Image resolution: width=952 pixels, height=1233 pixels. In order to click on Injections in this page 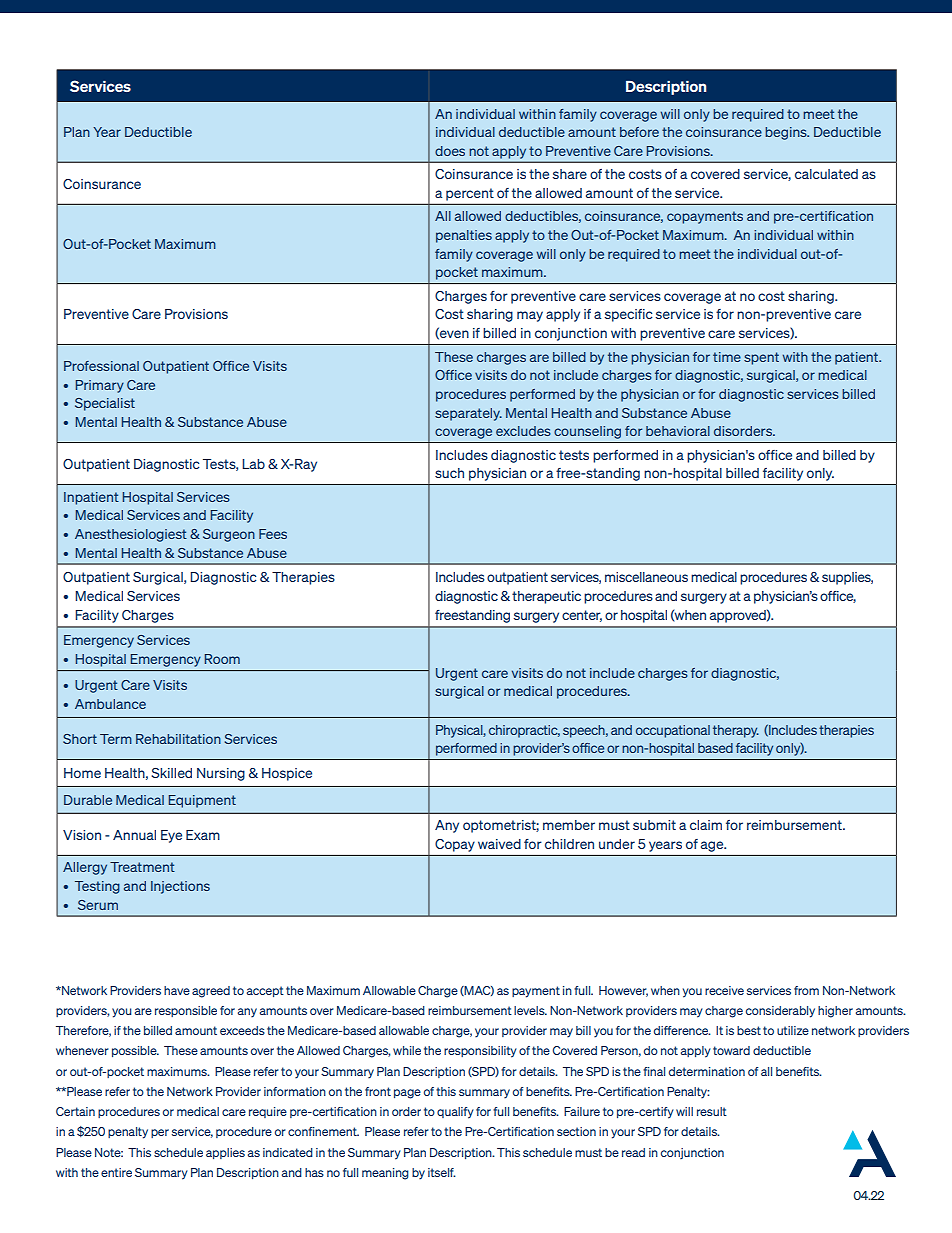, I will do `click(180, 887)`.
